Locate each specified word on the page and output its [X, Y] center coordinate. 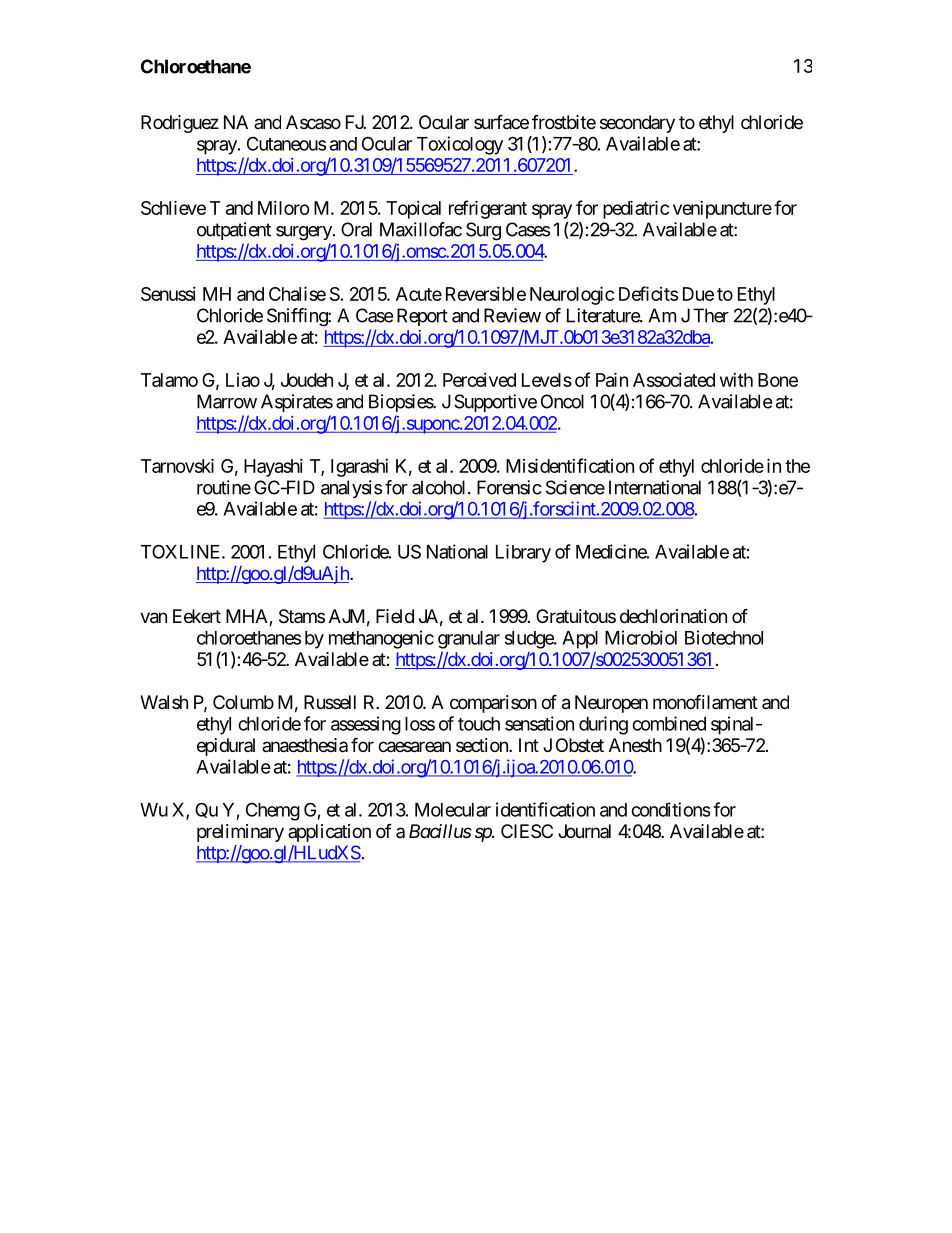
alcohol [440, 487]
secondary [637, 124]
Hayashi [273, 468]
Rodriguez [180, 124]
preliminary [240, 833]
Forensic [509, 487]
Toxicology [460, 145]
